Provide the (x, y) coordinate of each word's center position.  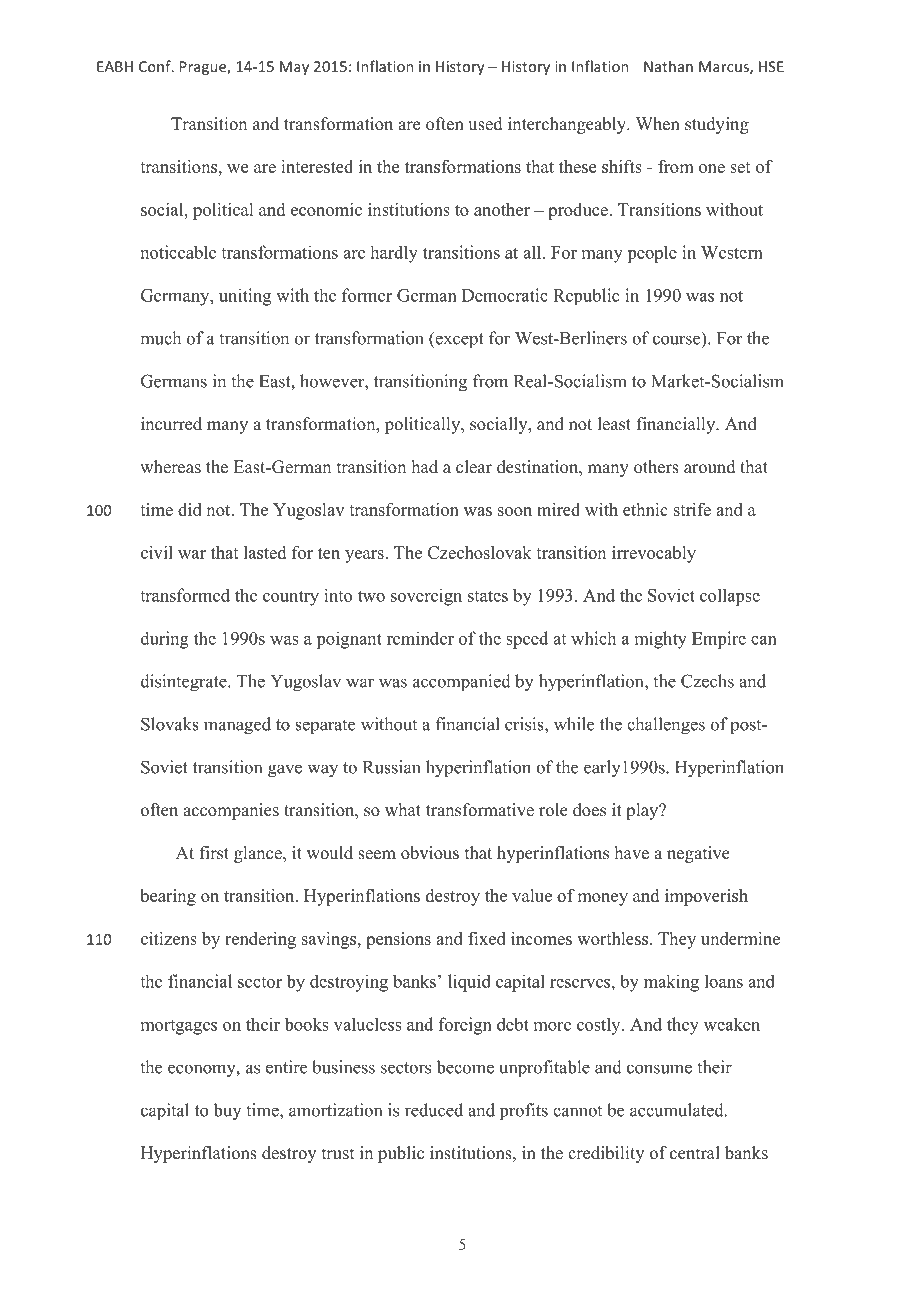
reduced (434, 1110)
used (485, 124)
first (214, 853)
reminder (420, 638)
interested (317, 166)
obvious (430, 853)
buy (227, 1111)
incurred (171, 424)
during (165, 640)
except (458, 340)
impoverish (706, 897)
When (658, 124)
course (678, 341)
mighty (661, 640)
